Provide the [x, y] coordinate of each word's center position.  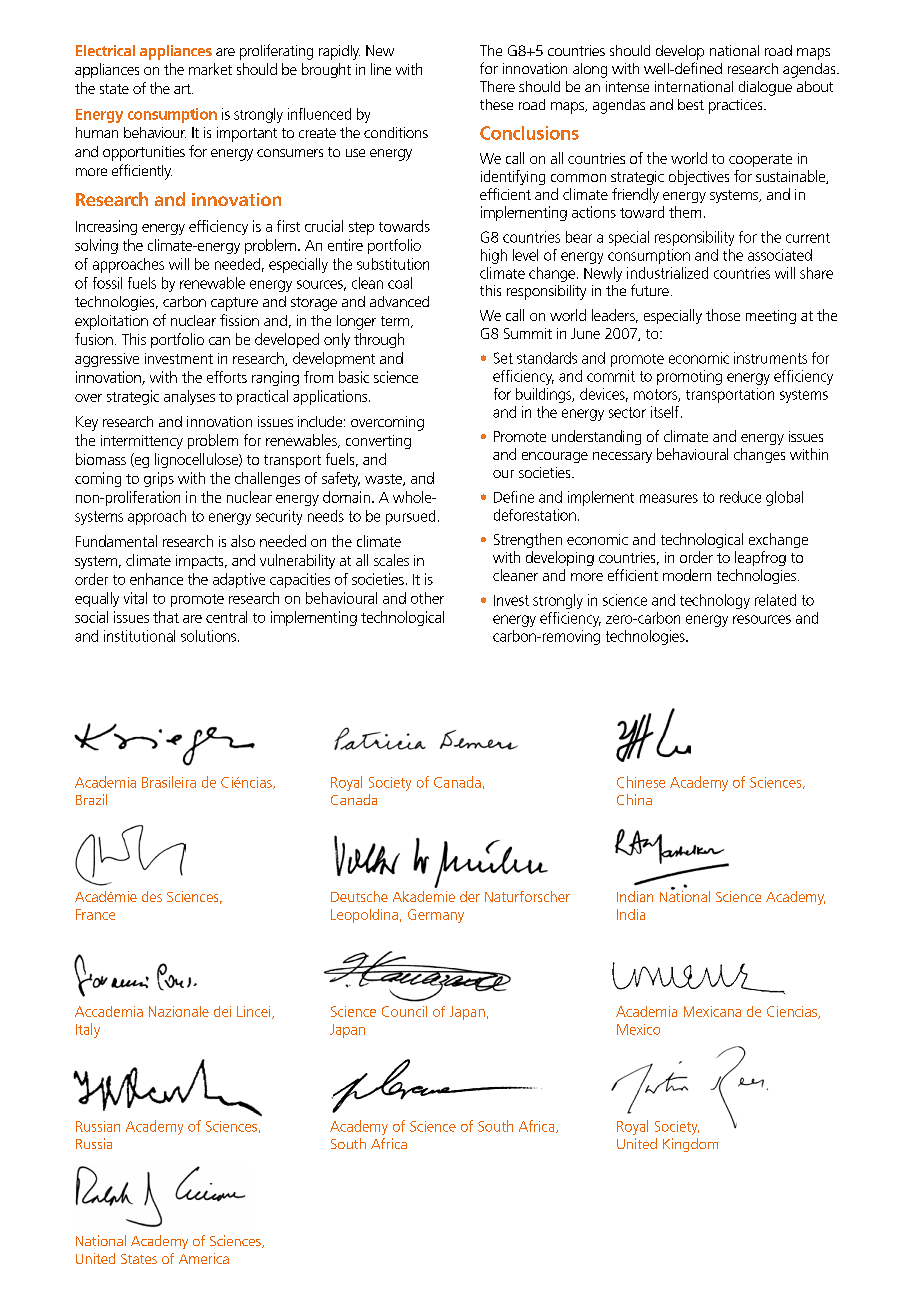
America [204, 1258]
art [183, 89]
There [497, 86]
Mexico [638, 1029]
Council [404, 1011]
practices [737, 106]
